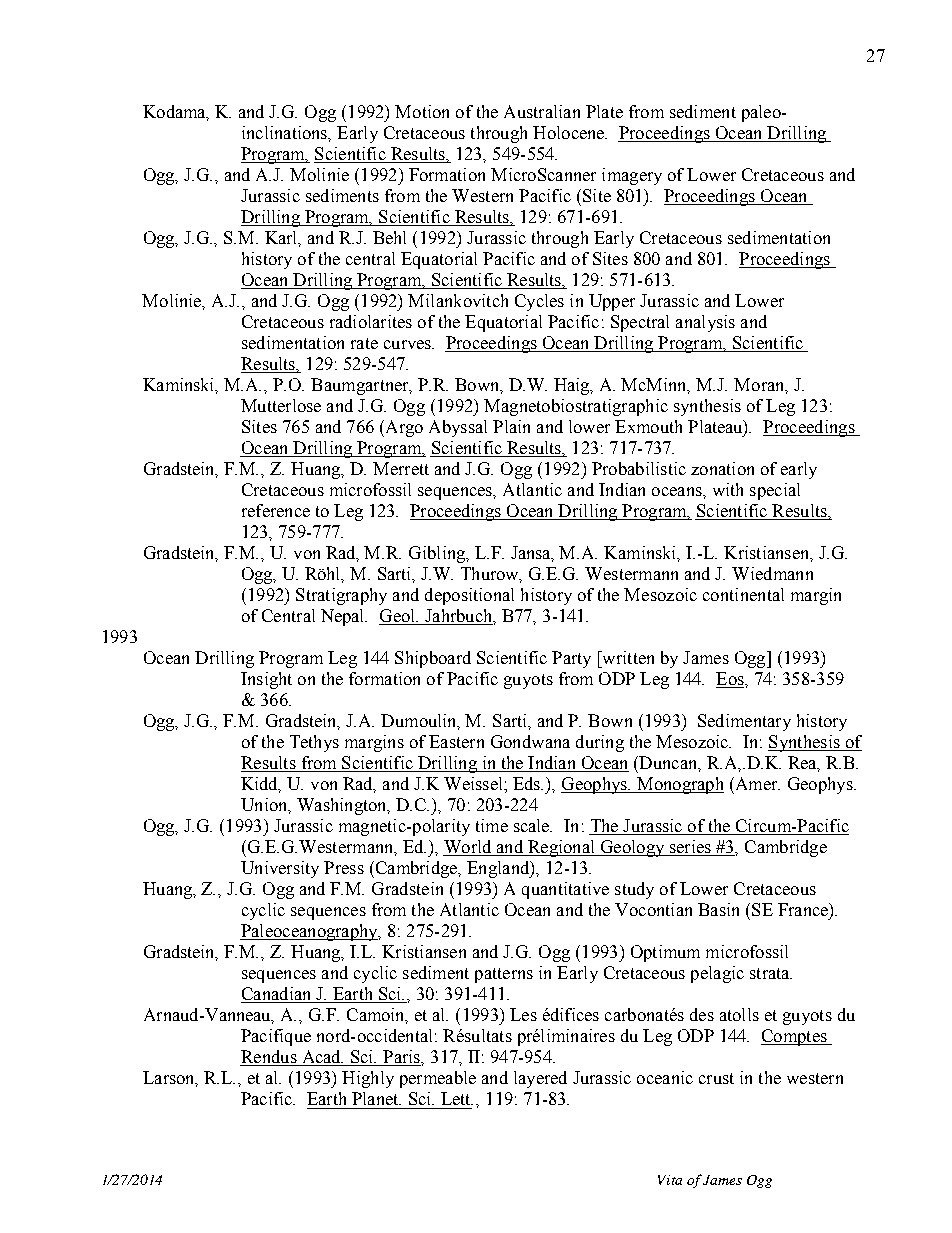 Image resolution: width=952 pixels, height=1233 pixels. I want to click on Motion, so click(422, 111).
